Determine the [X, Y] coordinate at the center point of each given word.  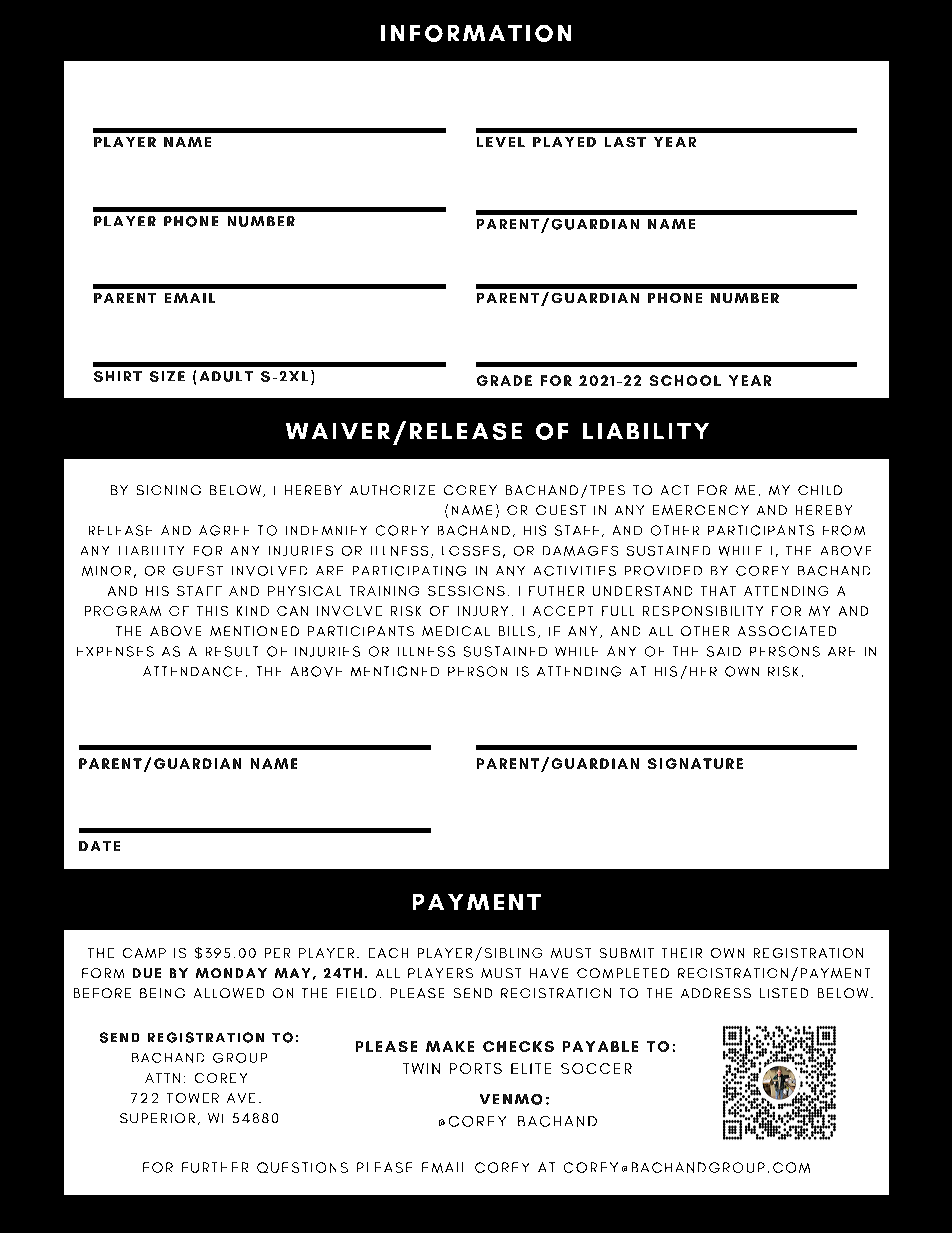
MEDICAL [456, 631]
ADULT [226, 376]
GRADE [504, 380]
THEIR [682, 953]
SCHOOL [685, 380]
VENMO [511, 1099]
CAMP [144, 953]
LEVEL [501, 142]
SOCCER [596, 1068]
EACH [388, 953]
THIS [212, 611]
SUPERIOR [157, 1118]
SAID [724, 651]
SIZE [167, 376]
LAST [625, 142]
